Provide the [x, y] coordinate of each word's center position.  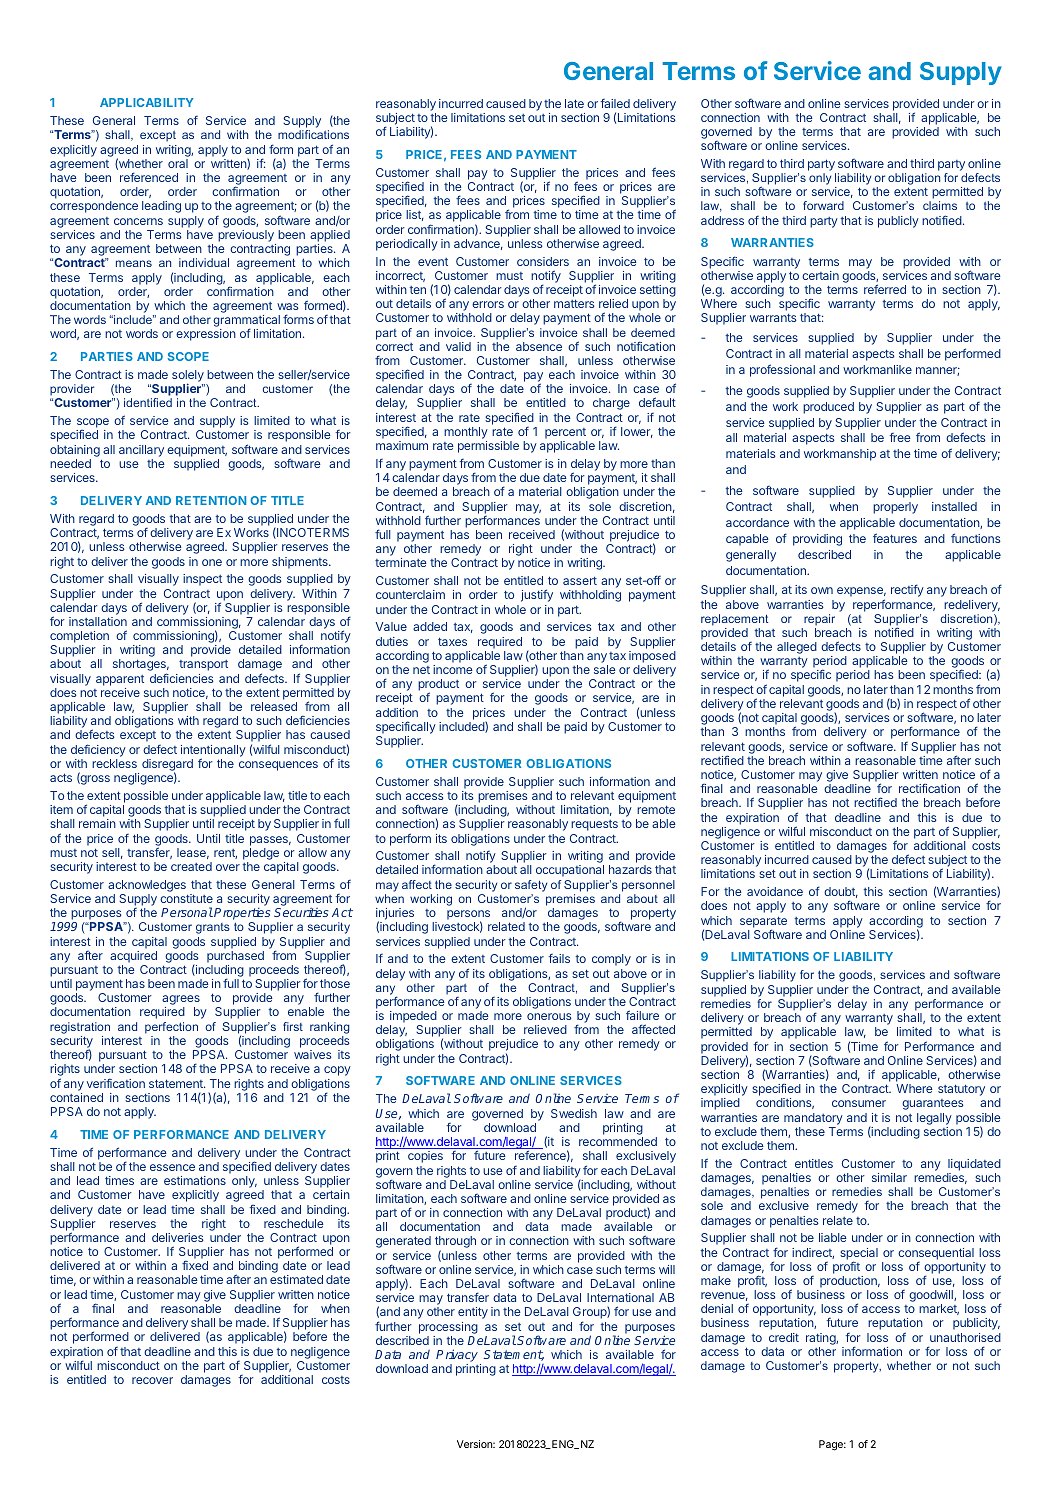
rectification [929, 788]
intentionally [213, 752]
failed [615, 103]
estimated [296, 1279]
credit [784, 1337]
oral [178, 163]
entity [473, 1313]
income [453, 669]
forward [823, 205]
